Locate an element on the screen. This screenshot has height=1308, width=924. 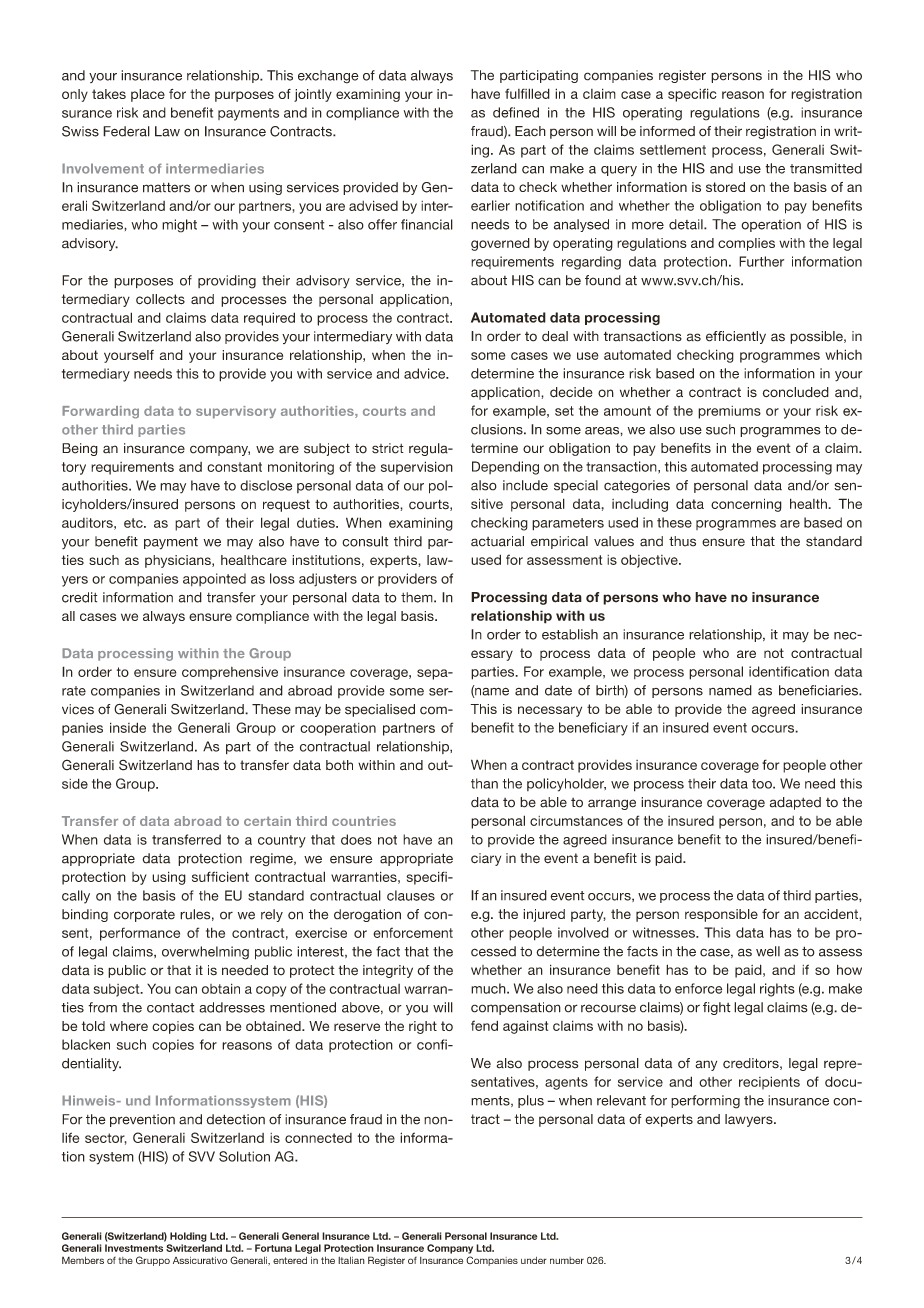
under is located at coordinates (534, 1260).
